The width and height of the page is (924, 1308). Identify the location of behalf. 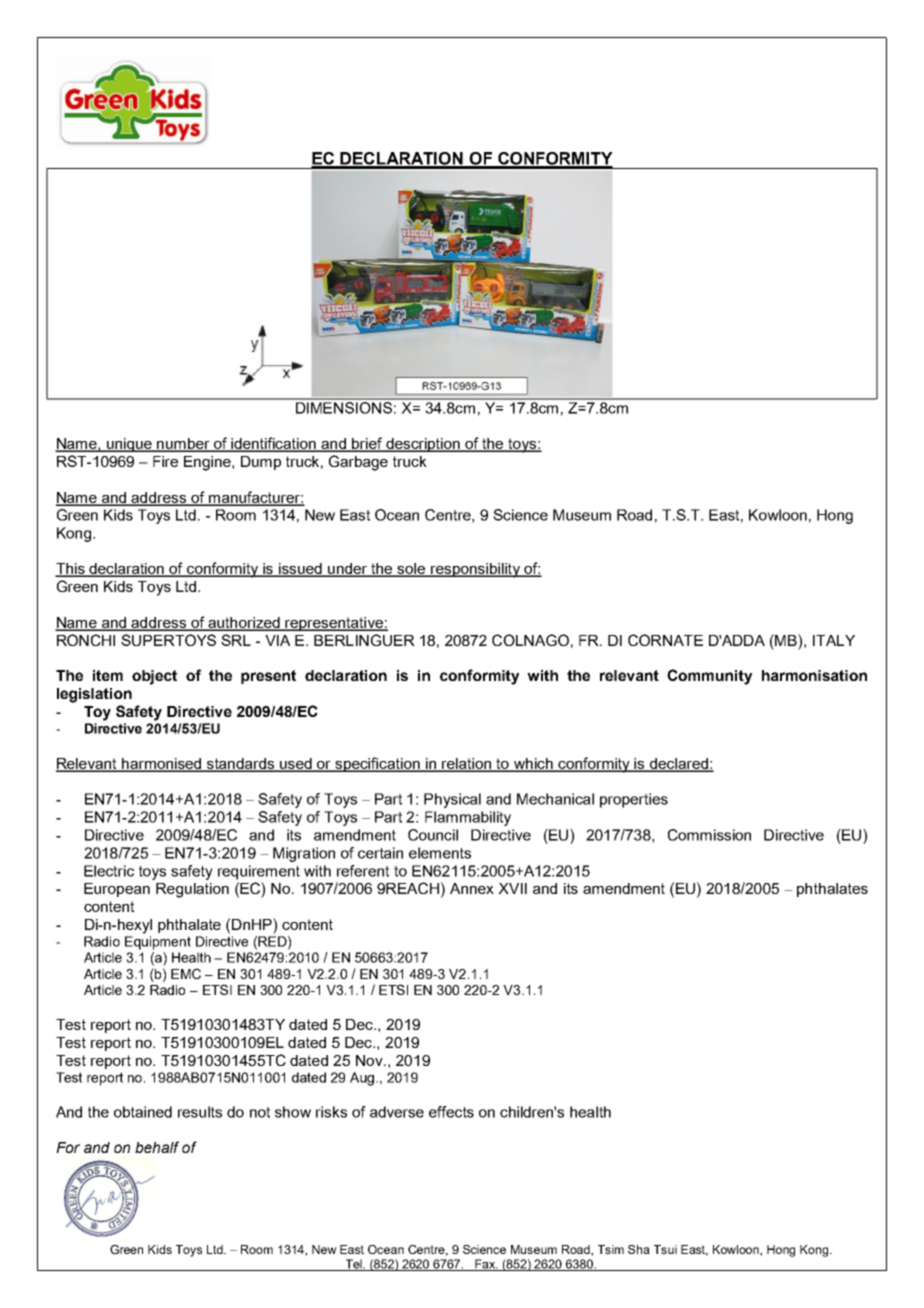
(157, 1147).
